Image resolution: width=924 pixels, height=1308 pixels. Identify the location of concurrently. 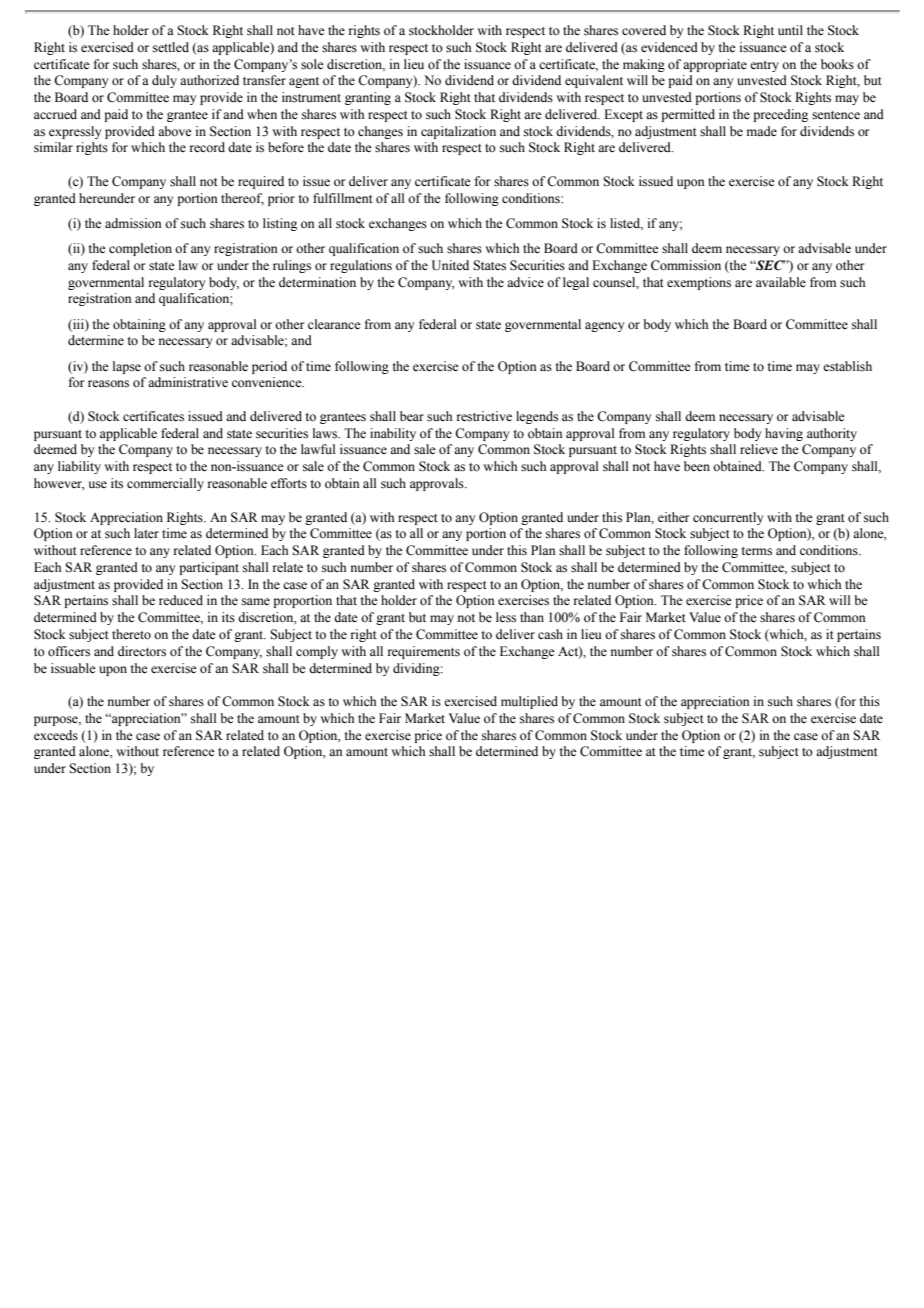
(728, 518).
